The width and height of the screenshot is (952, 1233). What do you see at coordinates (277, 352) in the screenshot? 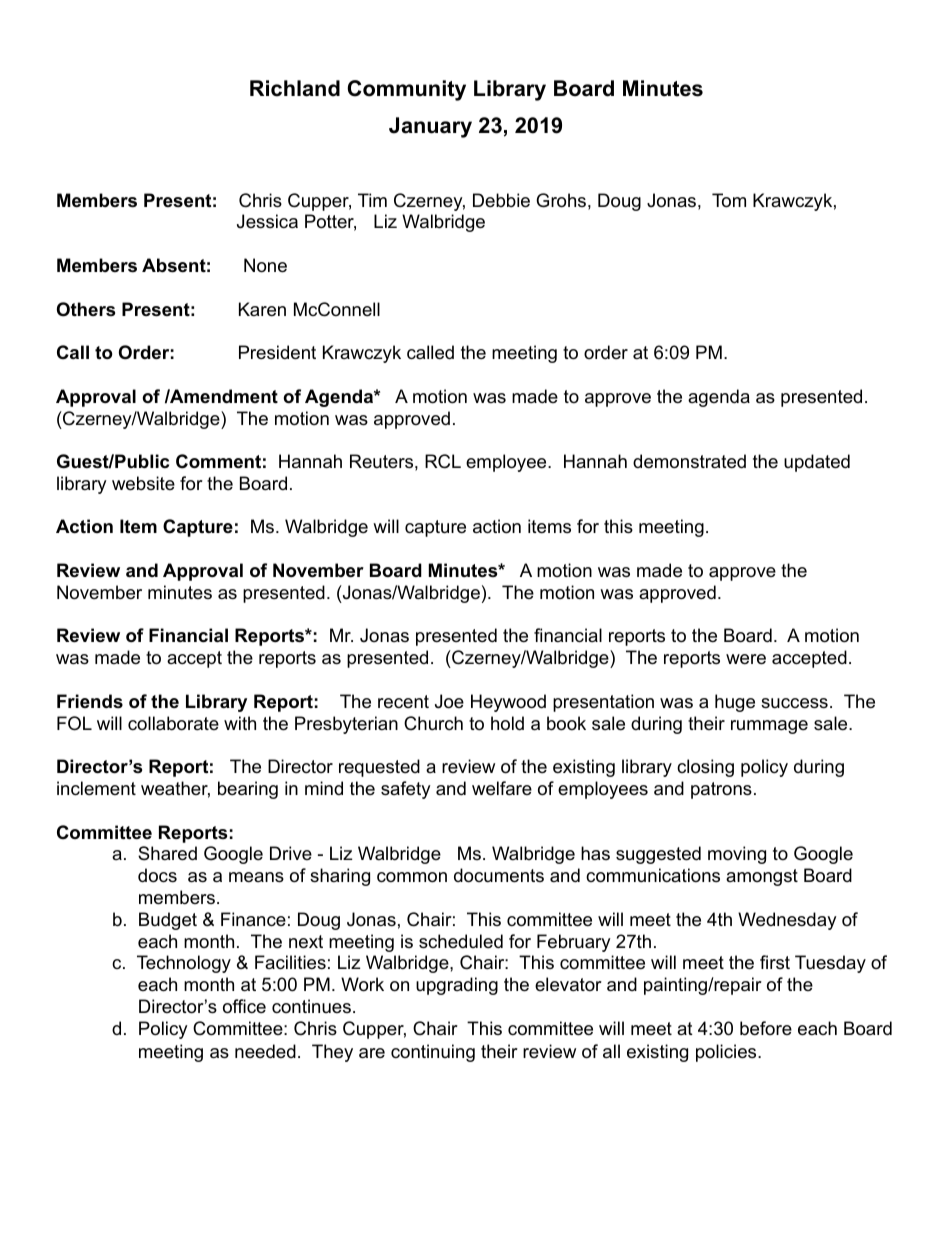
I see `President` at bounding box center [277, 352].
